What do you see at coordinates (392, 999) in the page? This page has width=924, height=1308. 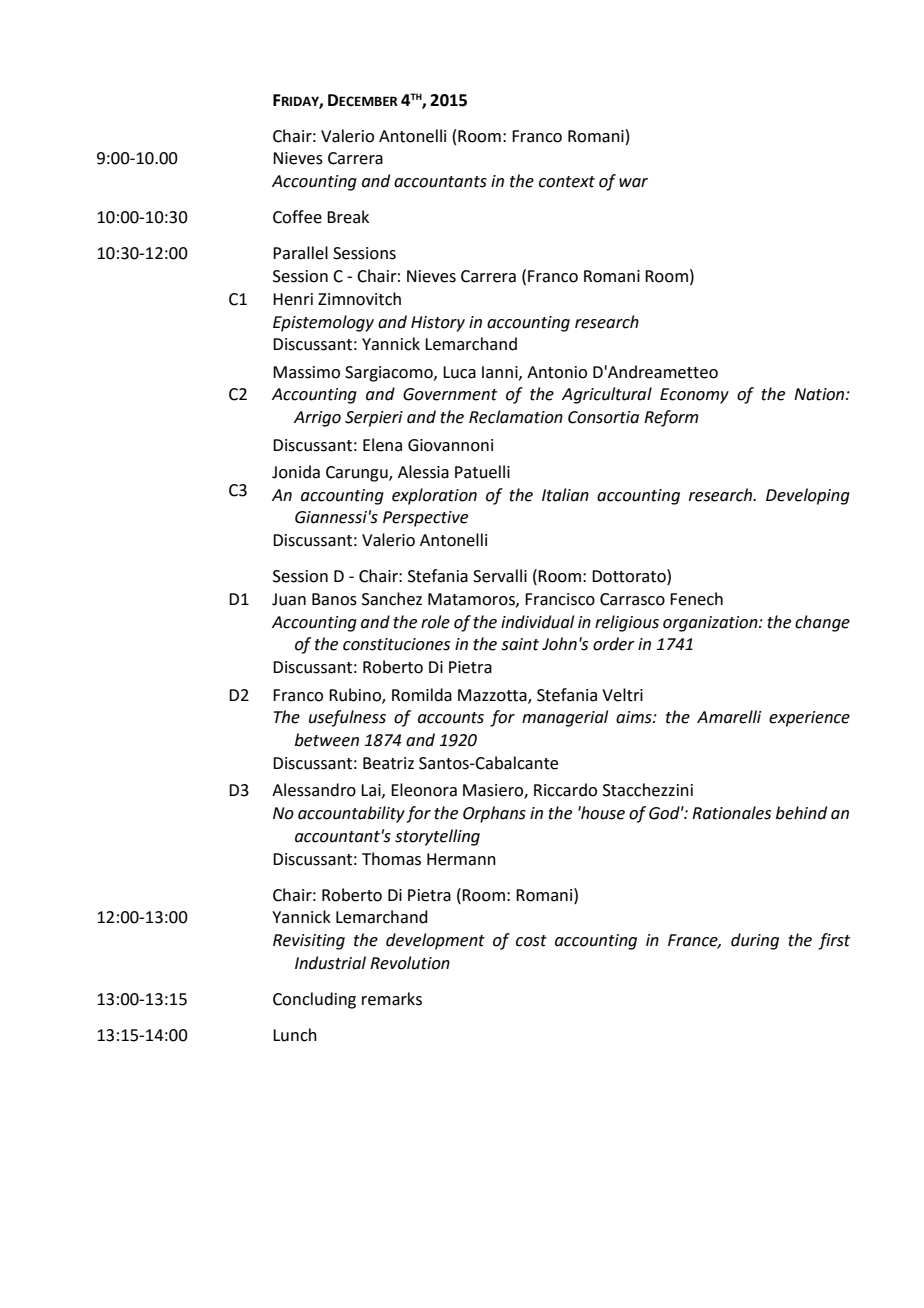 I see `remarks` at bounding box center [392, 999].
